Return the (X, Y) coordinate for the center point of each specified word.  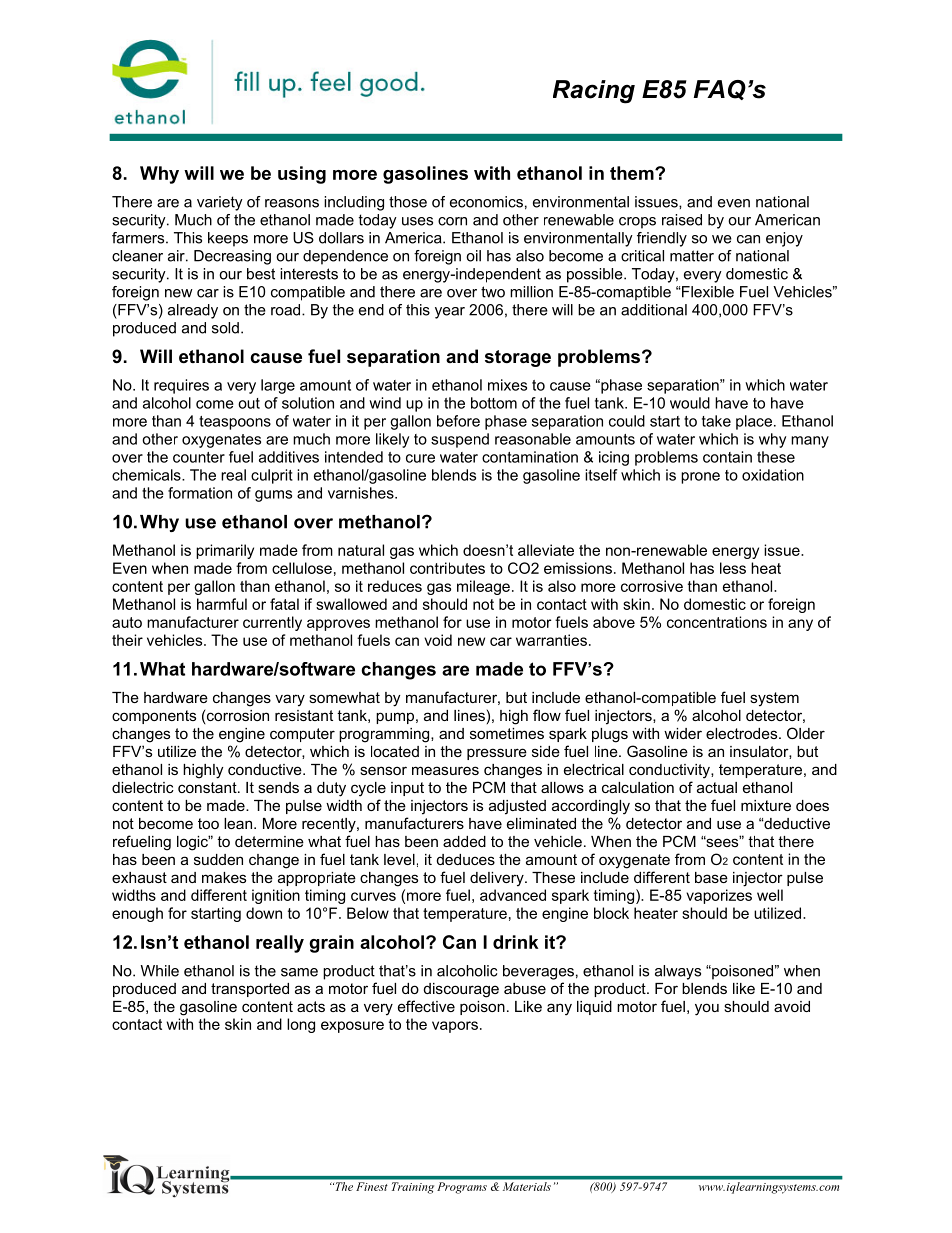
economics (486, 202)
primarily (225, 551)
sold (225, 328)
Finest (372, 1186)
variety (220, 203)
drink (515, 942)
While (160, 971)
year (450, 313)
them (633, 173)
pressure (497, 754)
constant (208, 787)
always (678, 972)
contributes (447, 568)
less (733, 568)
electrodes (743, 733)
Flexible (707, 292)
